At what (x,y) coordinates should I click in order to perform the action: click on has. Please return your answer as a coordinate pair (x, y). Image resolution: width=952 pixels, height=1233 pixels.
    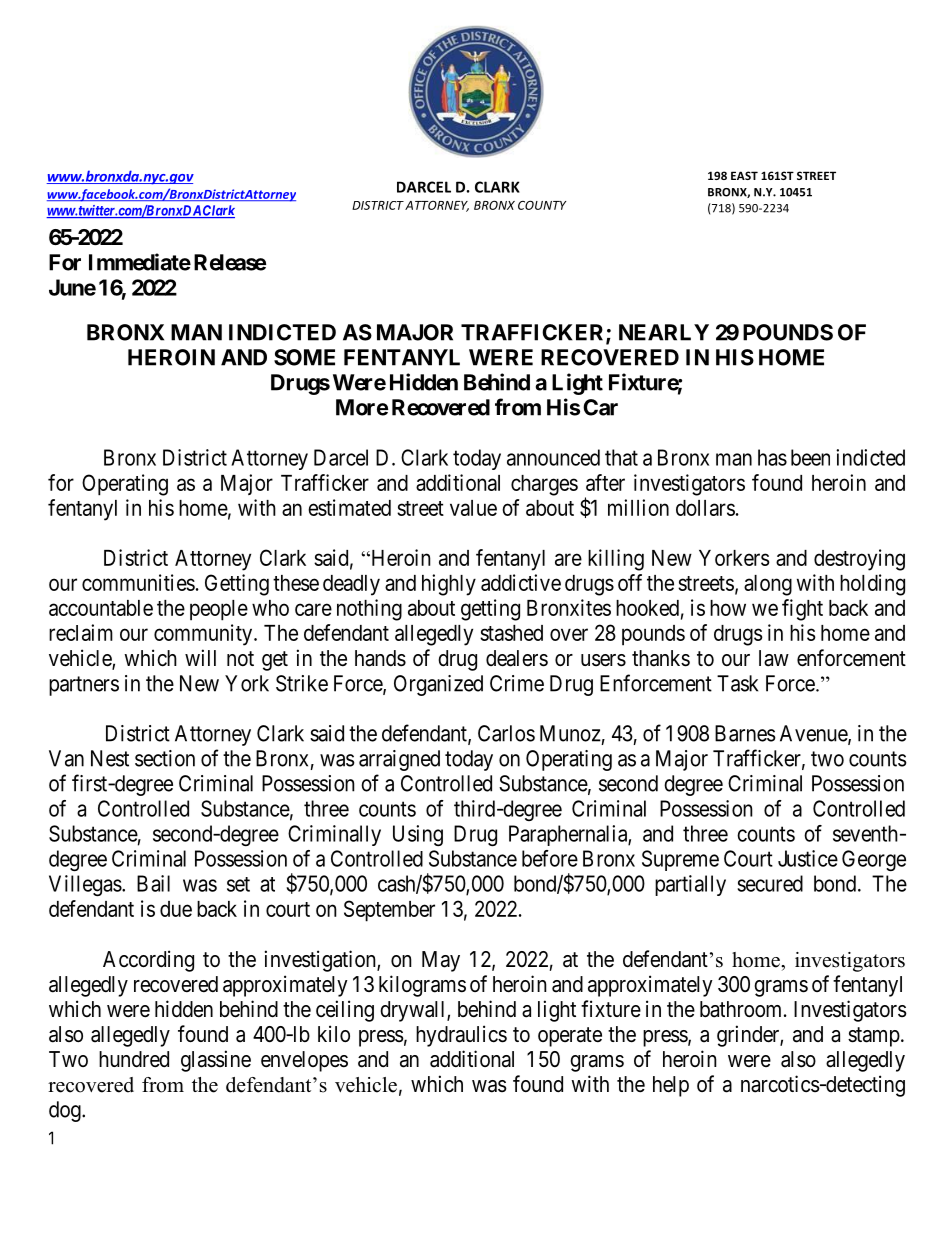
    Looking at the image, I should click on (772, 457).
